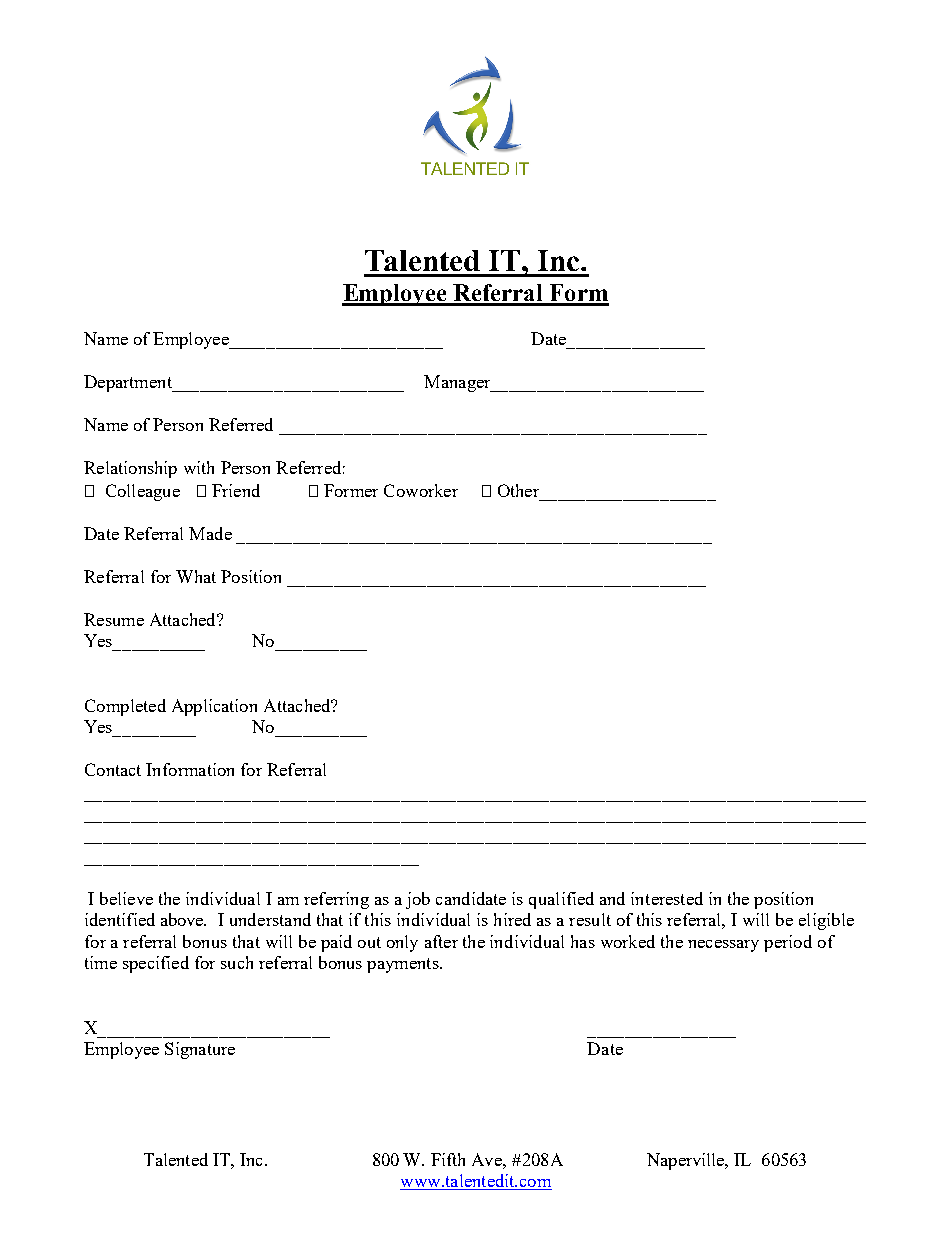 The width and height of the page is (952, 1233). What do you see at coordinates (113, 769) in the page?
I see `Contact` at bounding box center [113, 769].
